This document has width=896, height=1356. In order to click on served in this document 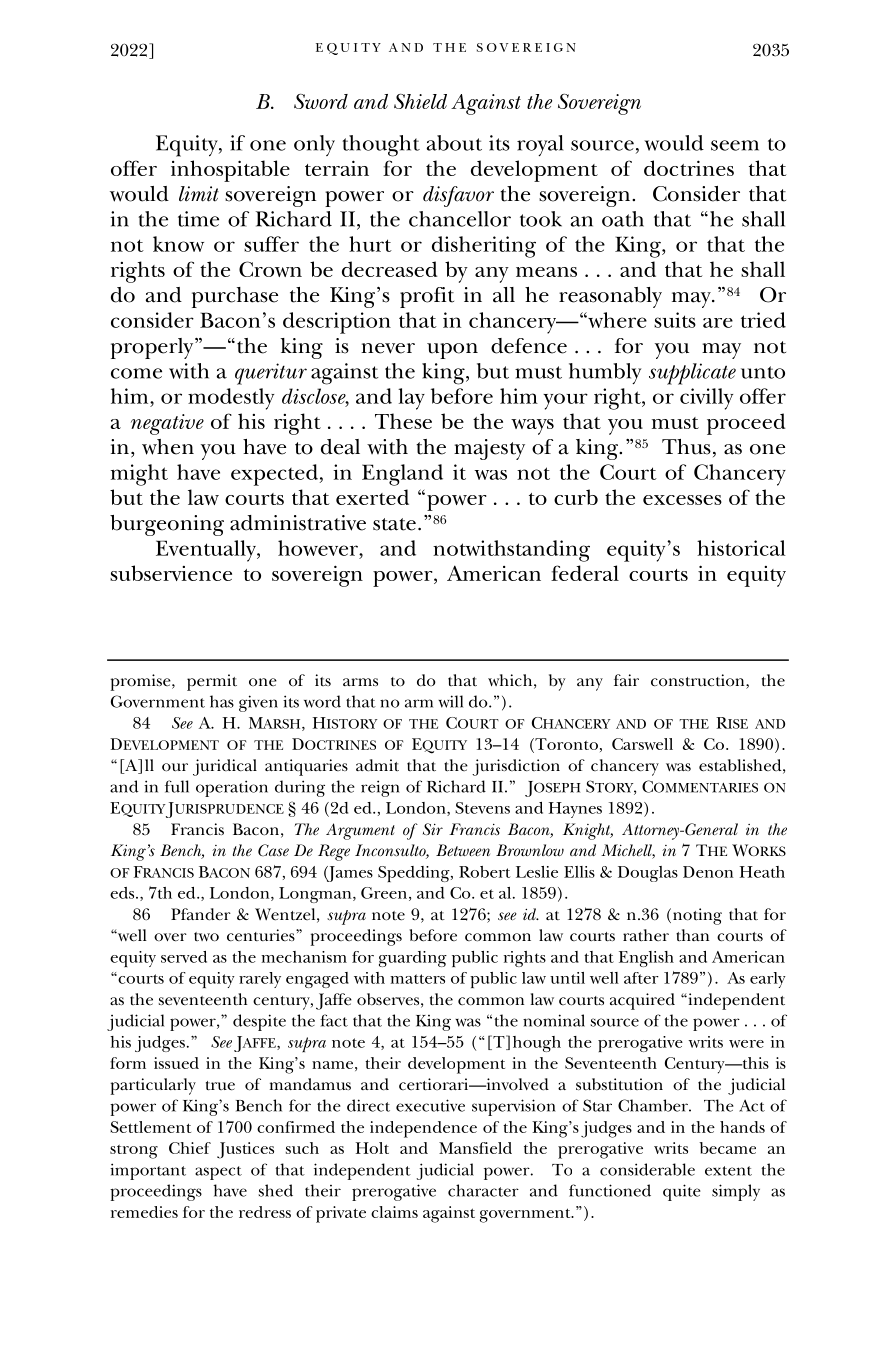, I will do `click(184, 957)`.
